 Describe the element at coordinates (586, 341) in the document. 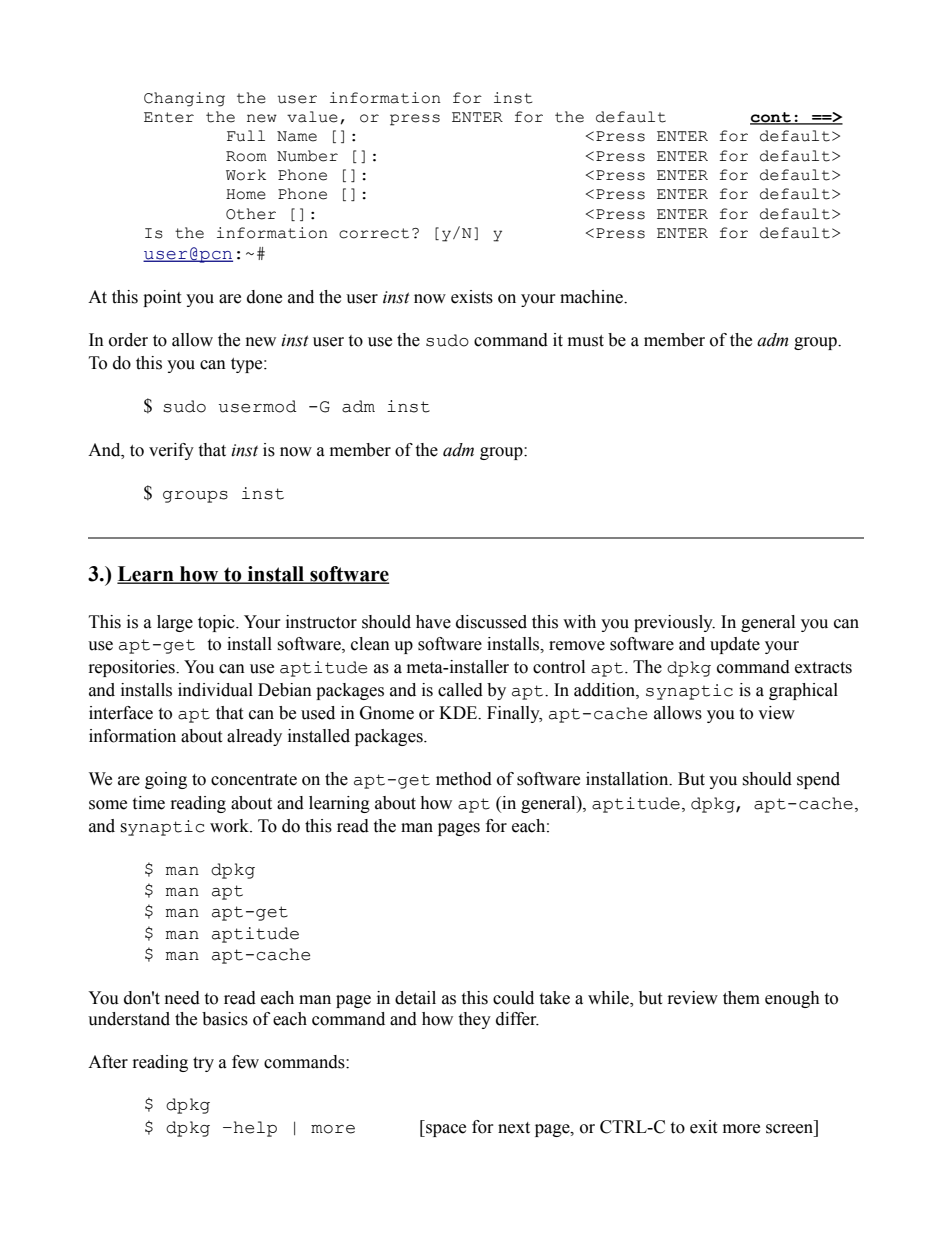

I see `must` at that location.
